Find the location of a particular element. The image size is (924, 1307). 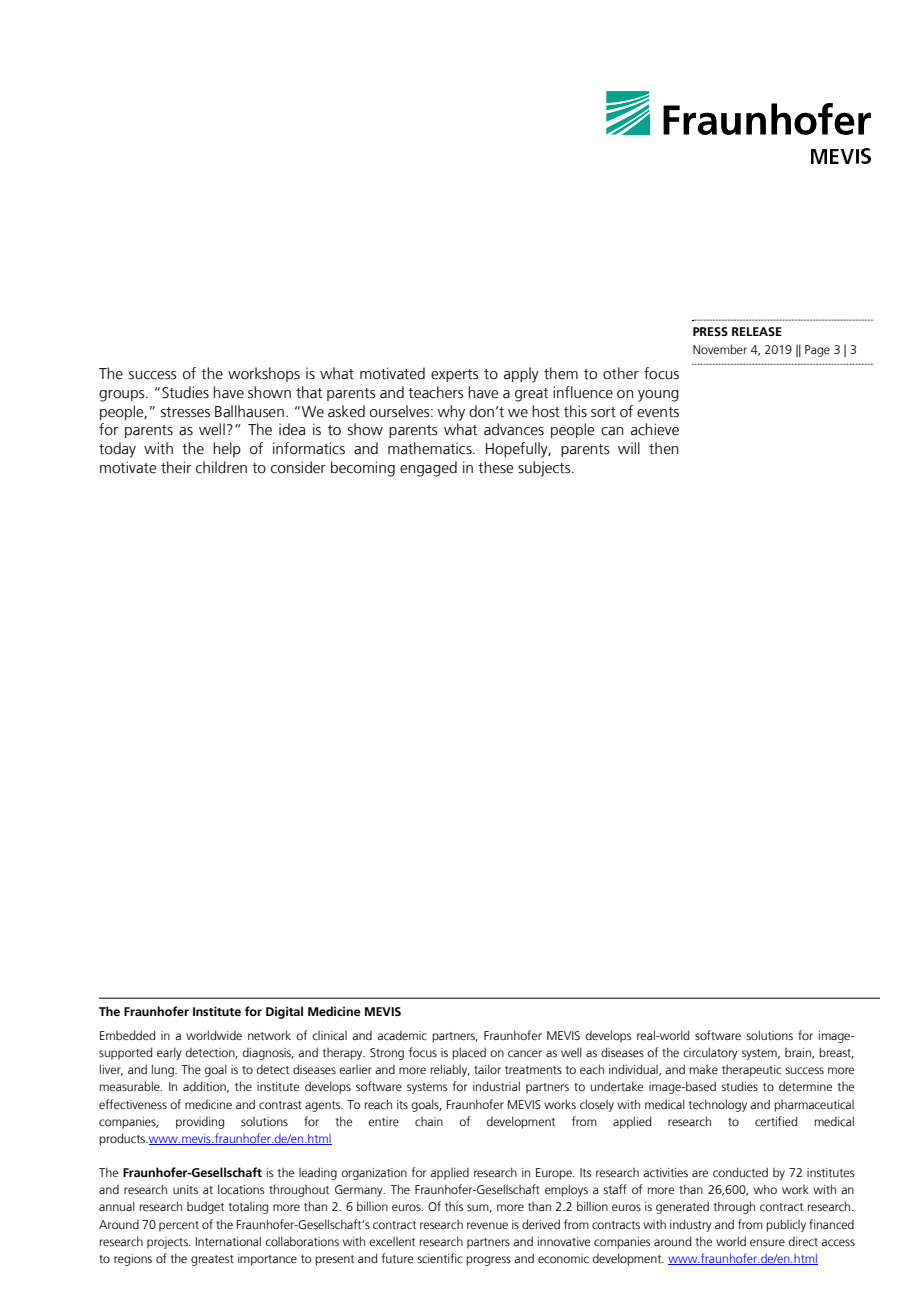

their is located at coordinates (176, 467).
